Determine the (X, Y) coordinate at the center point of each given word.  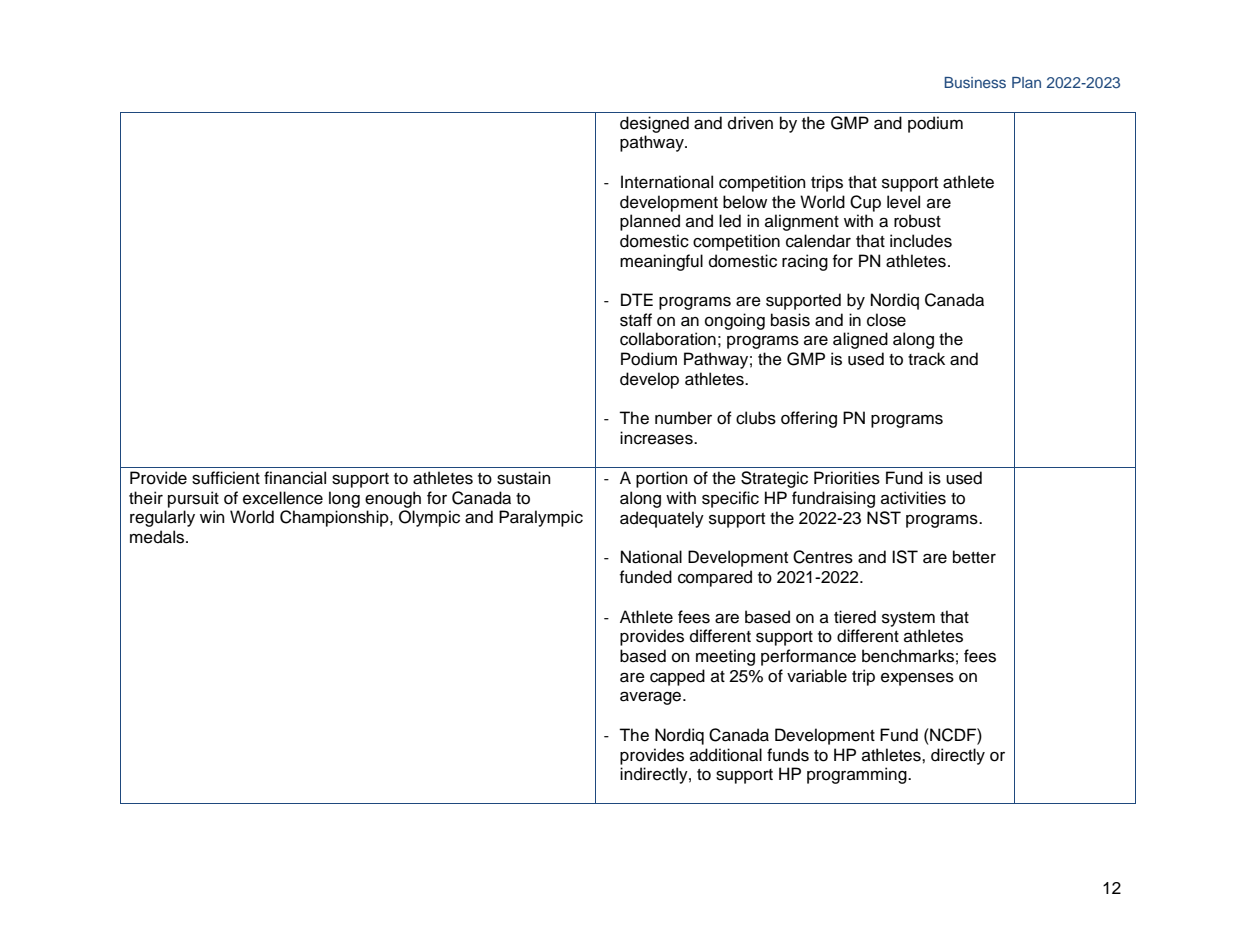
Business (975, 82)
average (652, 698)
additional (726, 755)
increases (657, 438)
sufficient (226, 478)
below (745, 202)
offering (809, 419)
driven (750, 123)
